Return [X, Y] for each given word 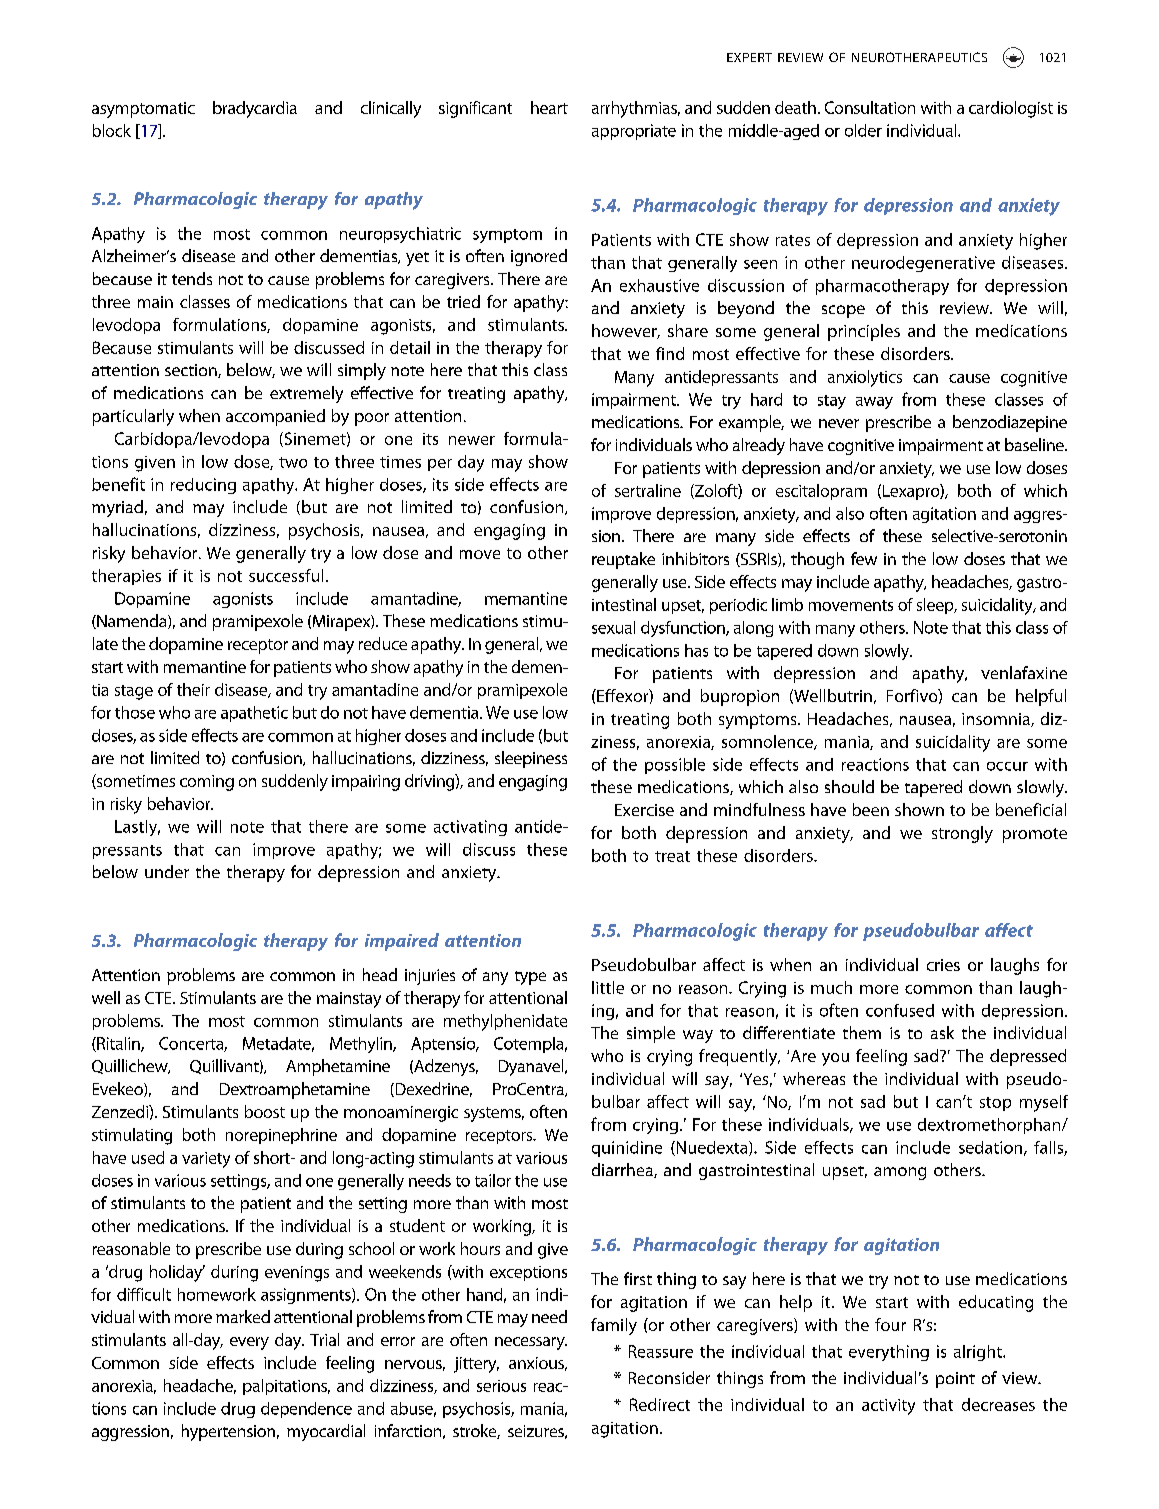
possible [675, 766]
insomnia [997, 720]
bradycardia [255, 109]
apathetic [254, 714]
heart [549, 107]
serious [501, 1386]
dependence [306, 1410]
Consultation [870, 107]
